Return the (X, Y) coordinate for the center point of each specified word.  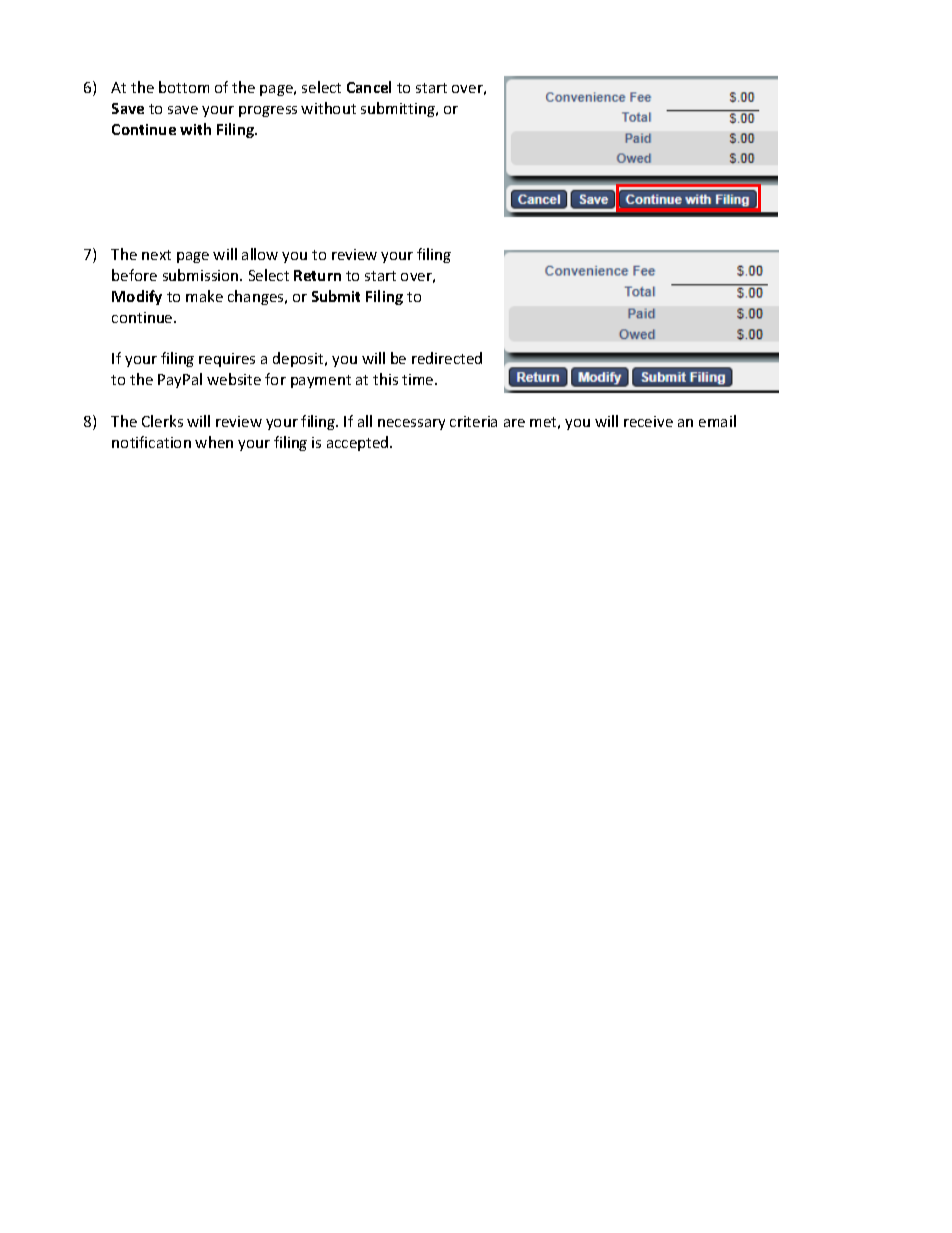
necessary (411, 424)
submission (202, 275)
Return (317, 275)
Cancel (369, 87)
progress (268, 111)
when (214, 442)
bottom (184, 87)
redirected (447, 358)
